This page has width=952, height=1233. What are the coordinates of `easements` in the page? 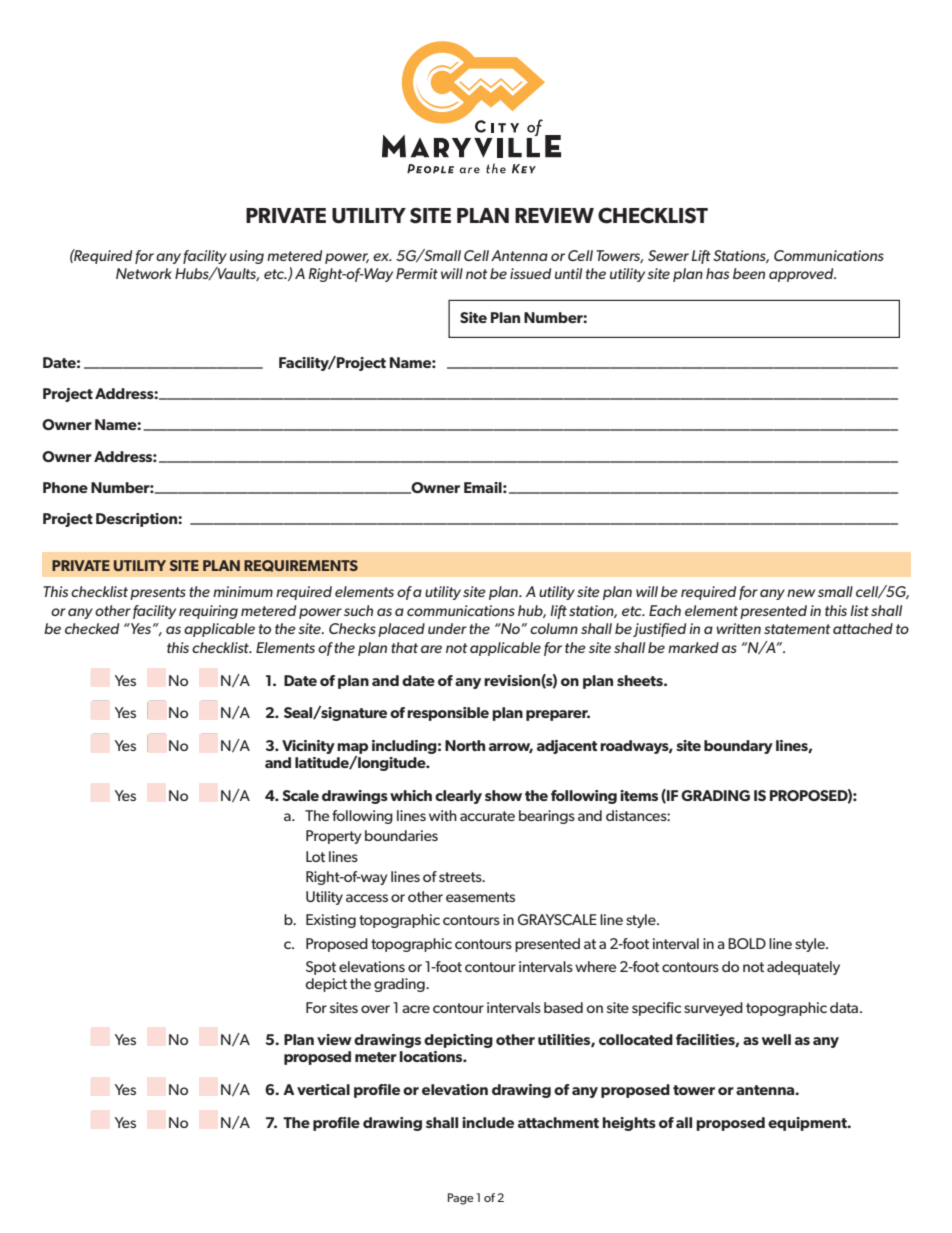 It's located at (480, 897).
